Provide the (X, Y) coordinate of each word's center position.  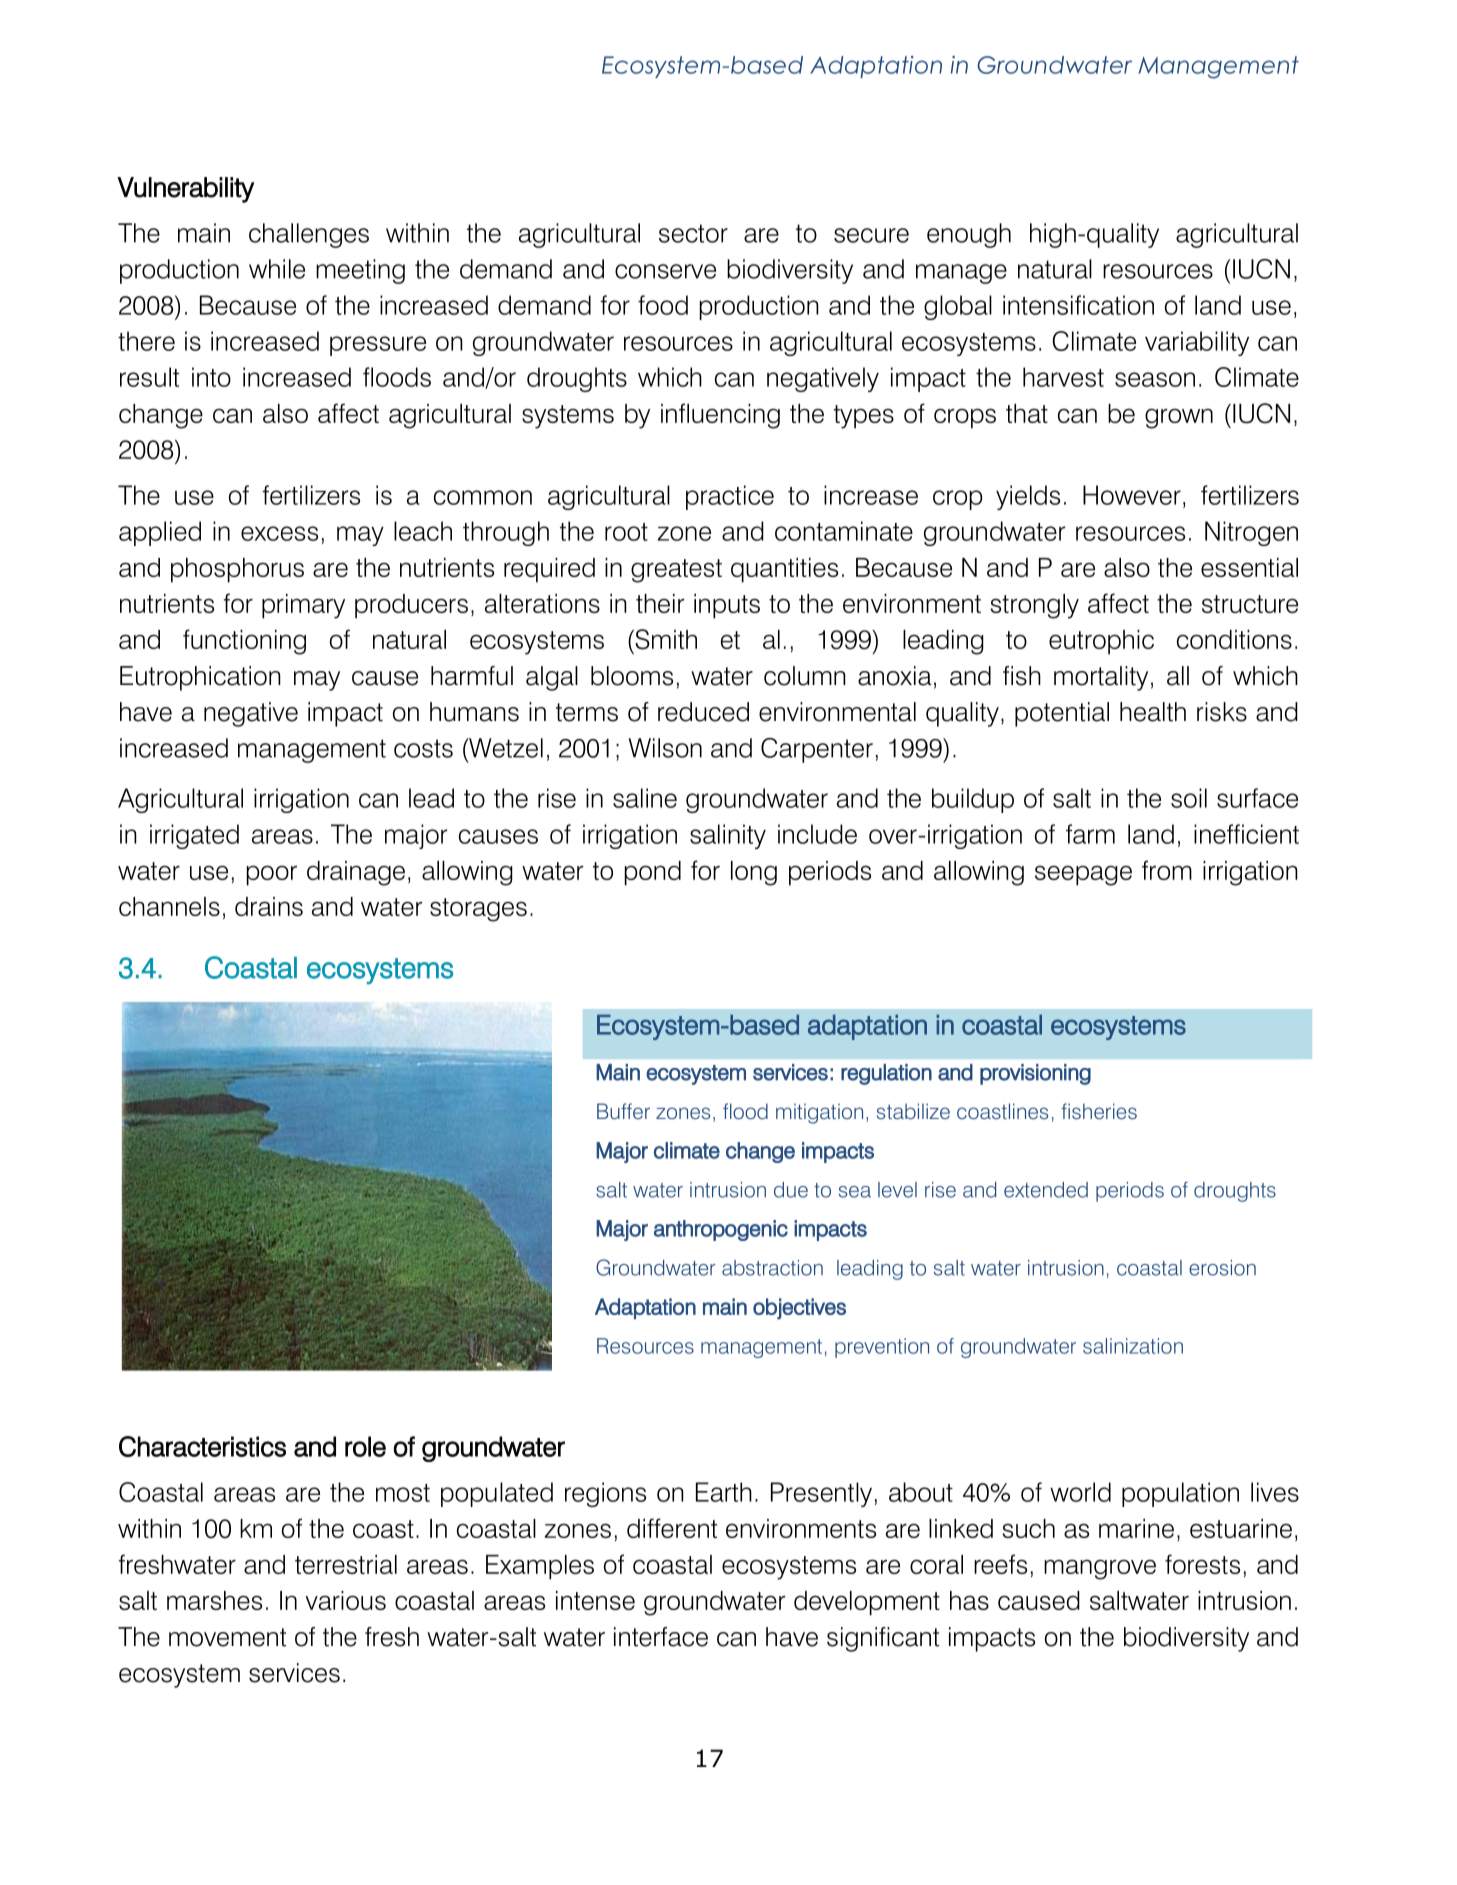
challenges (309, 235)
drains (269, 906)
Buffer (623, 1111)
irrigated (194, 836)
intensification (1078, 305)
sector (693, 233)
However (1132, 495)
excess (279, 533)
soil (1189, 798)
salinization (1133, 1346)
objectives (799, 1309)
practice (730, 497)
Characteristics (202, 1446)
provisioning (1035, 1074)
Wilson (665, 748)
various (345, 1600)
